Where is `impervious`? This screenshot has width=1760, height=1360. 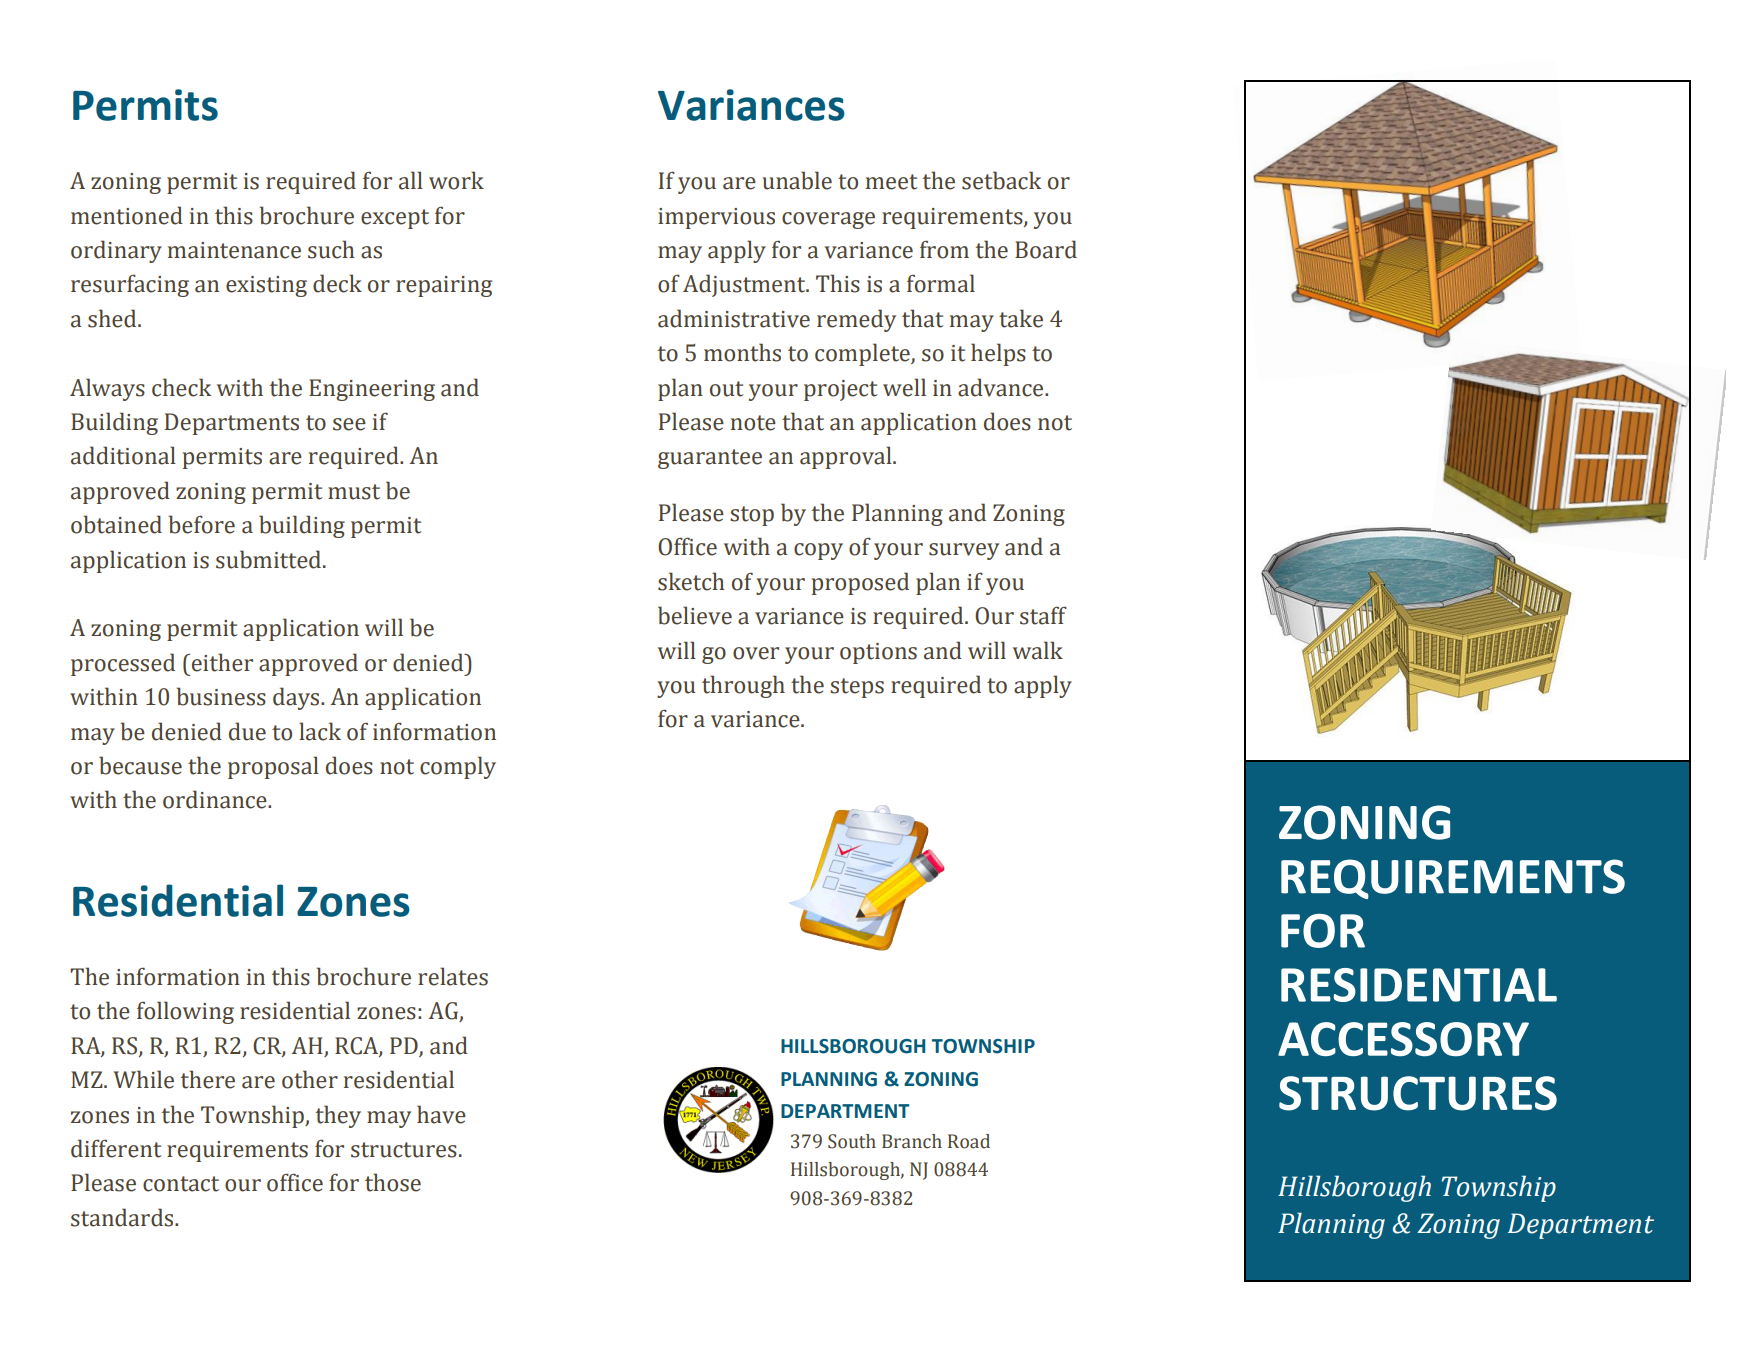 impervious is located at coordinates (716, 218).
